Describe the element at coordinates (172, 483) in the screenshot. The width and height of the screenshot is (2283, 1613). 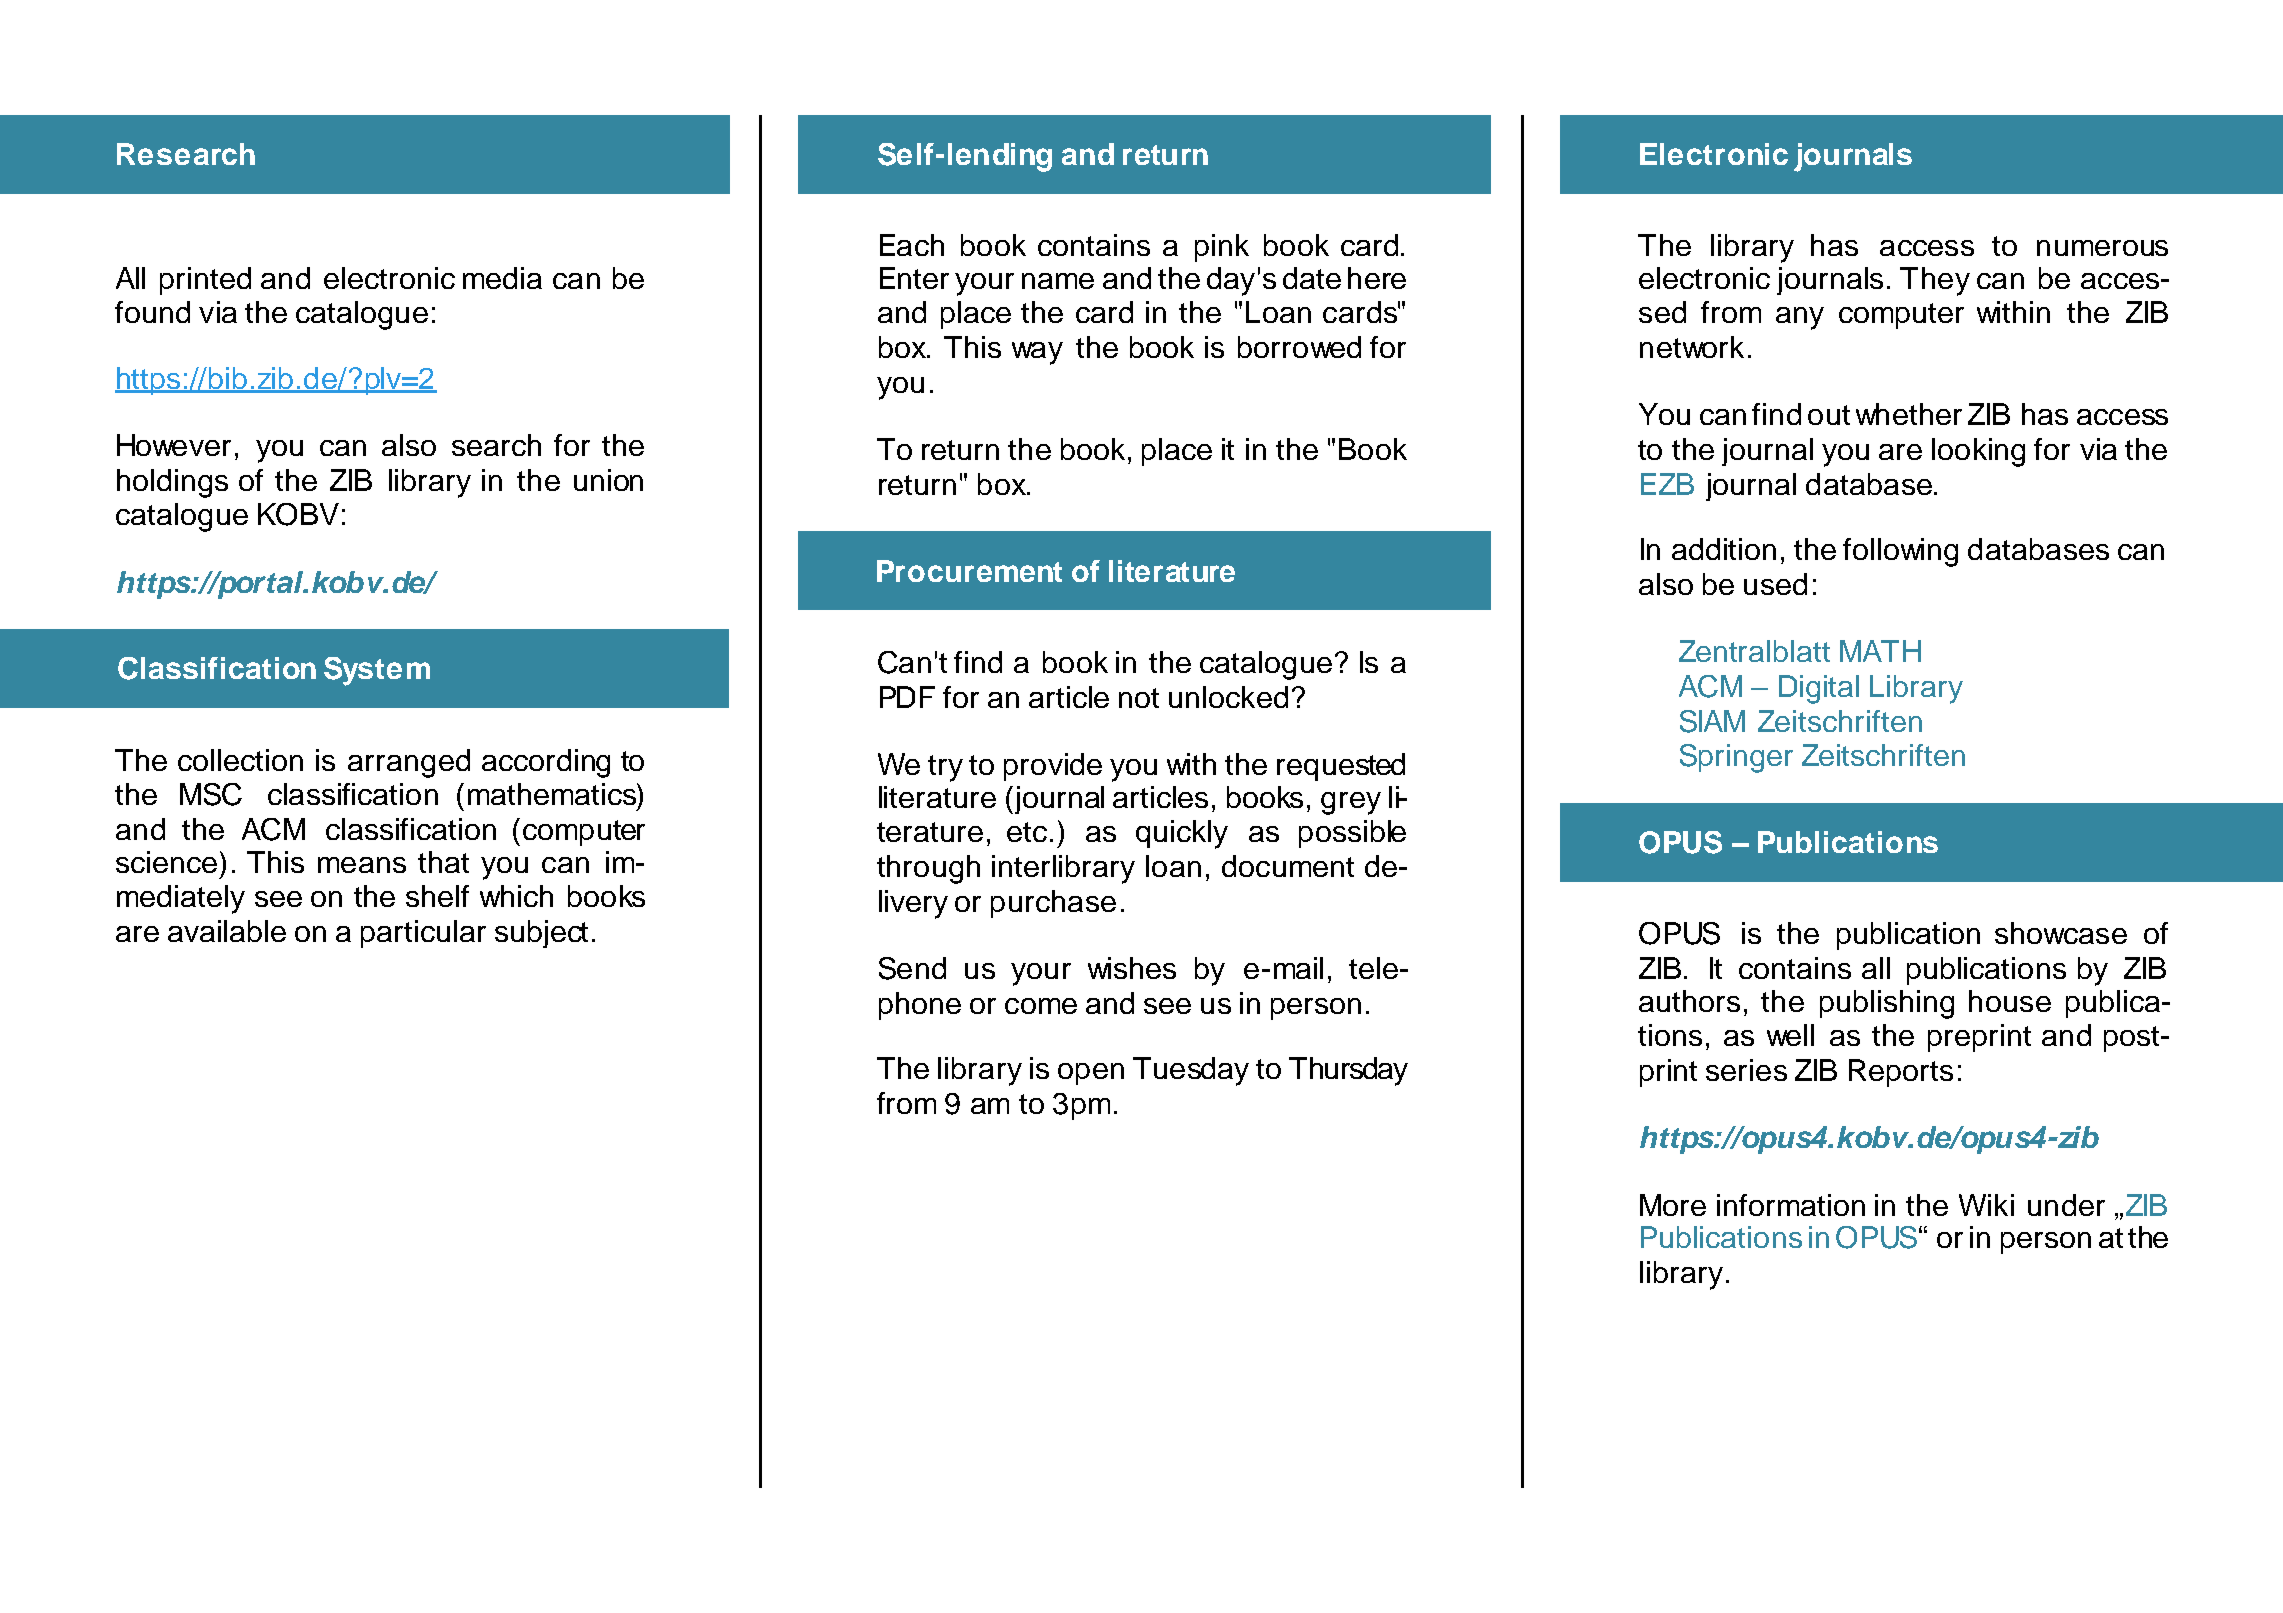
I see `holdings` at that location.
